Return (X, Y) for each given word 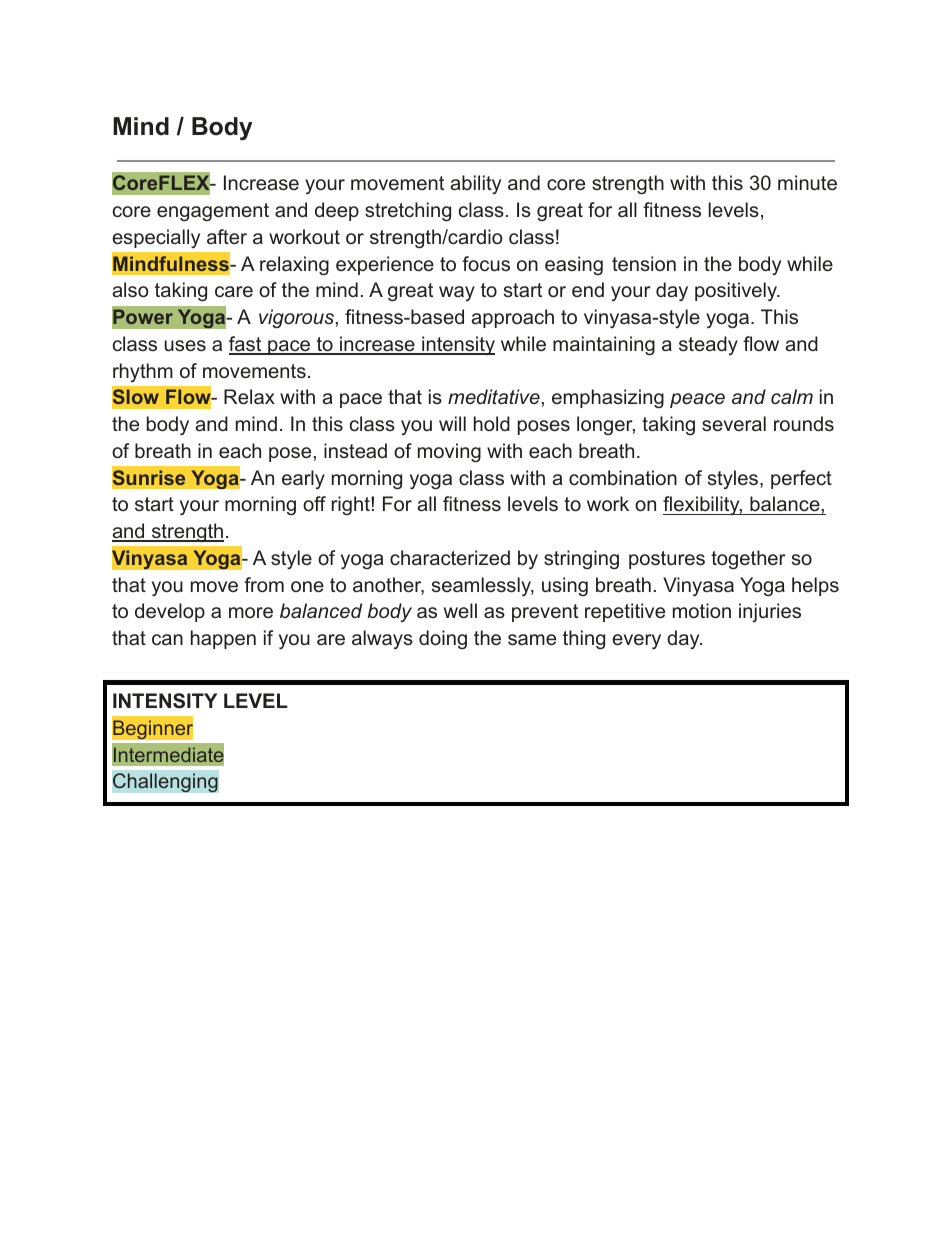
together (748, 559)
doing (443, 639)
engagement (213, 212)
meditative (494, 396)
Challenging (165, 783)
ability (476, 184)
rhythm (143, 372)
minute (807, 182)
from (264, 584)
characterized (450, 557)
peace (697, 400)
